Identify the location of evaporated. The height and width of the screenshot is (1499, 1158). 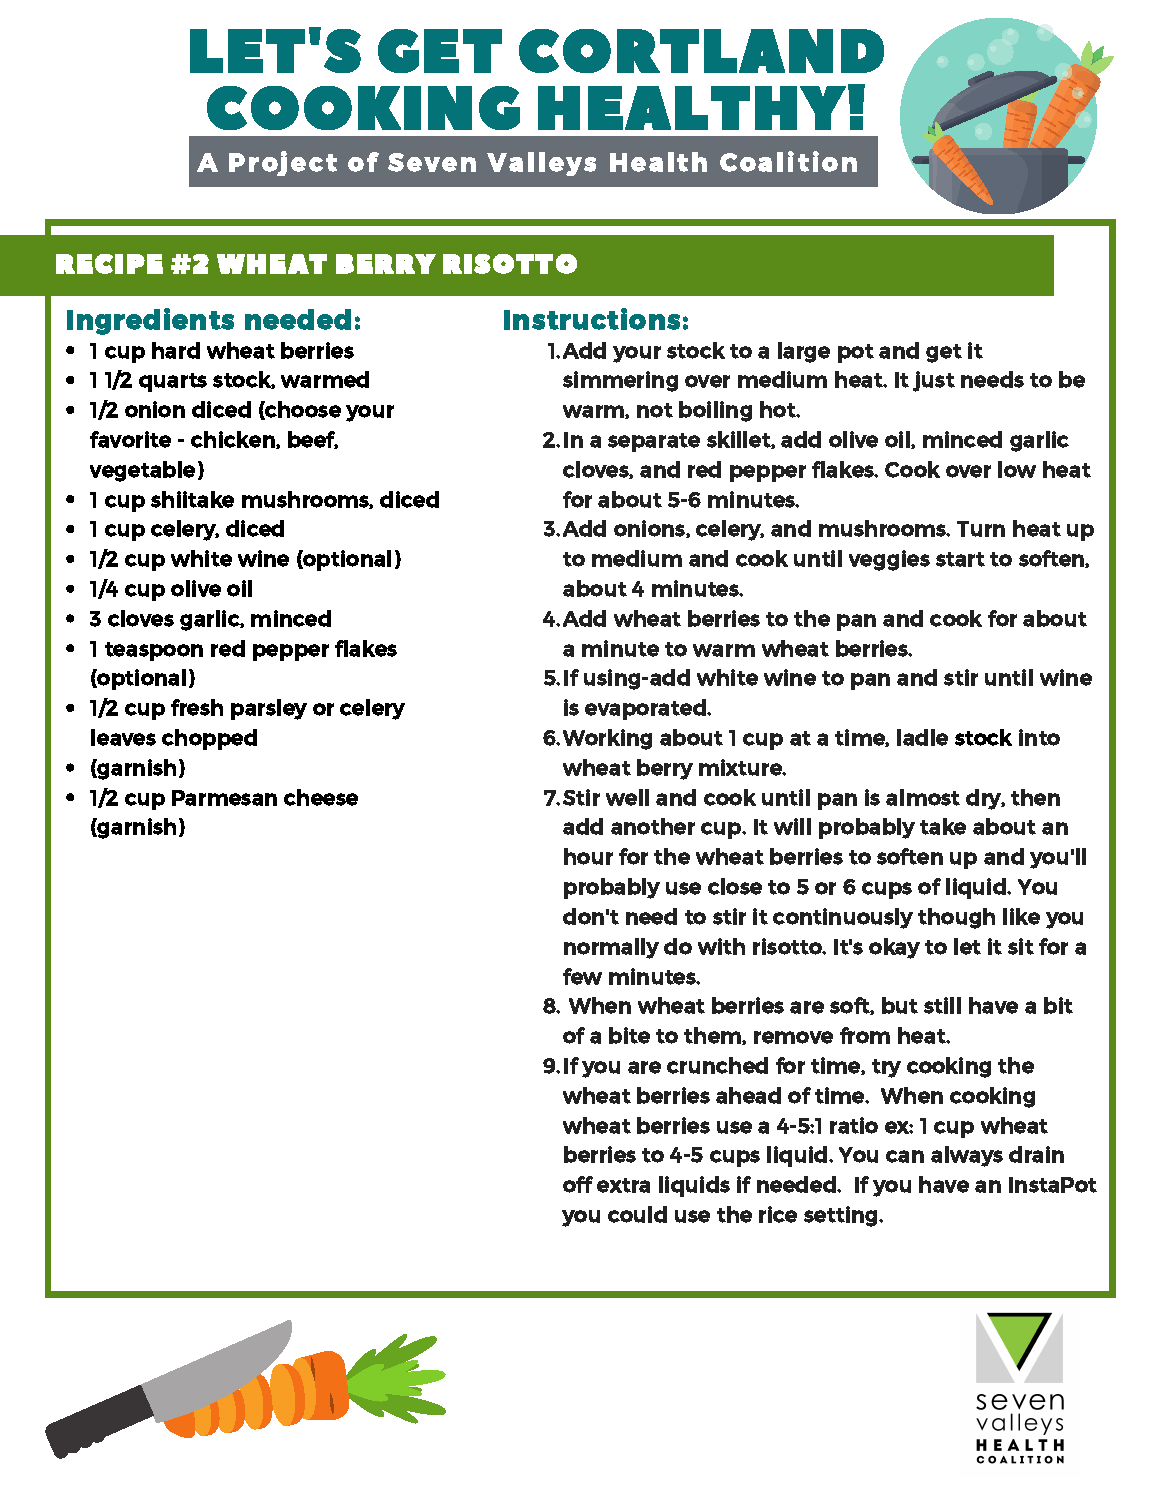
(646, 709).
